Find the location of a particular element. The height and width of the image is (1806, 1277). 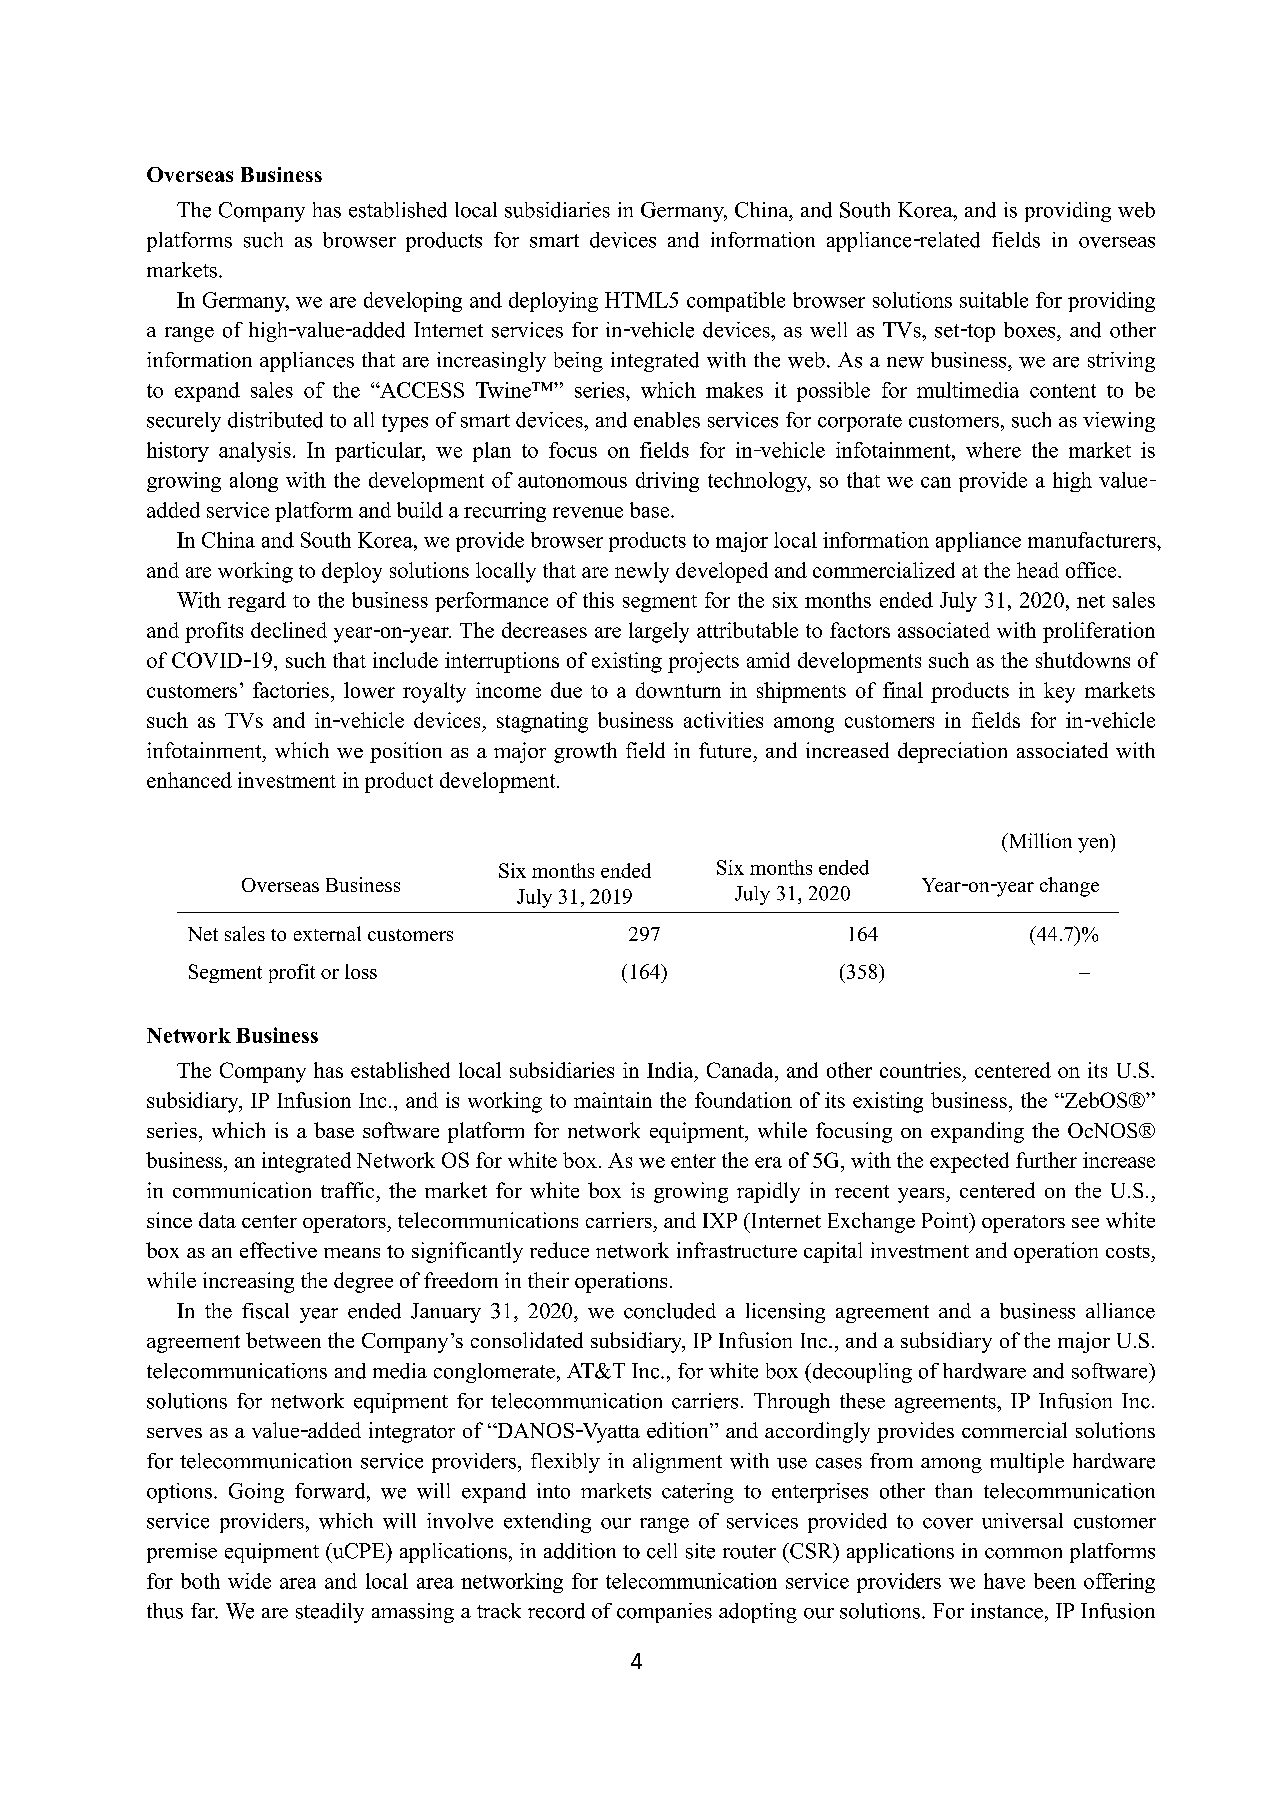

Point is located at coordinates (946, 1220).
